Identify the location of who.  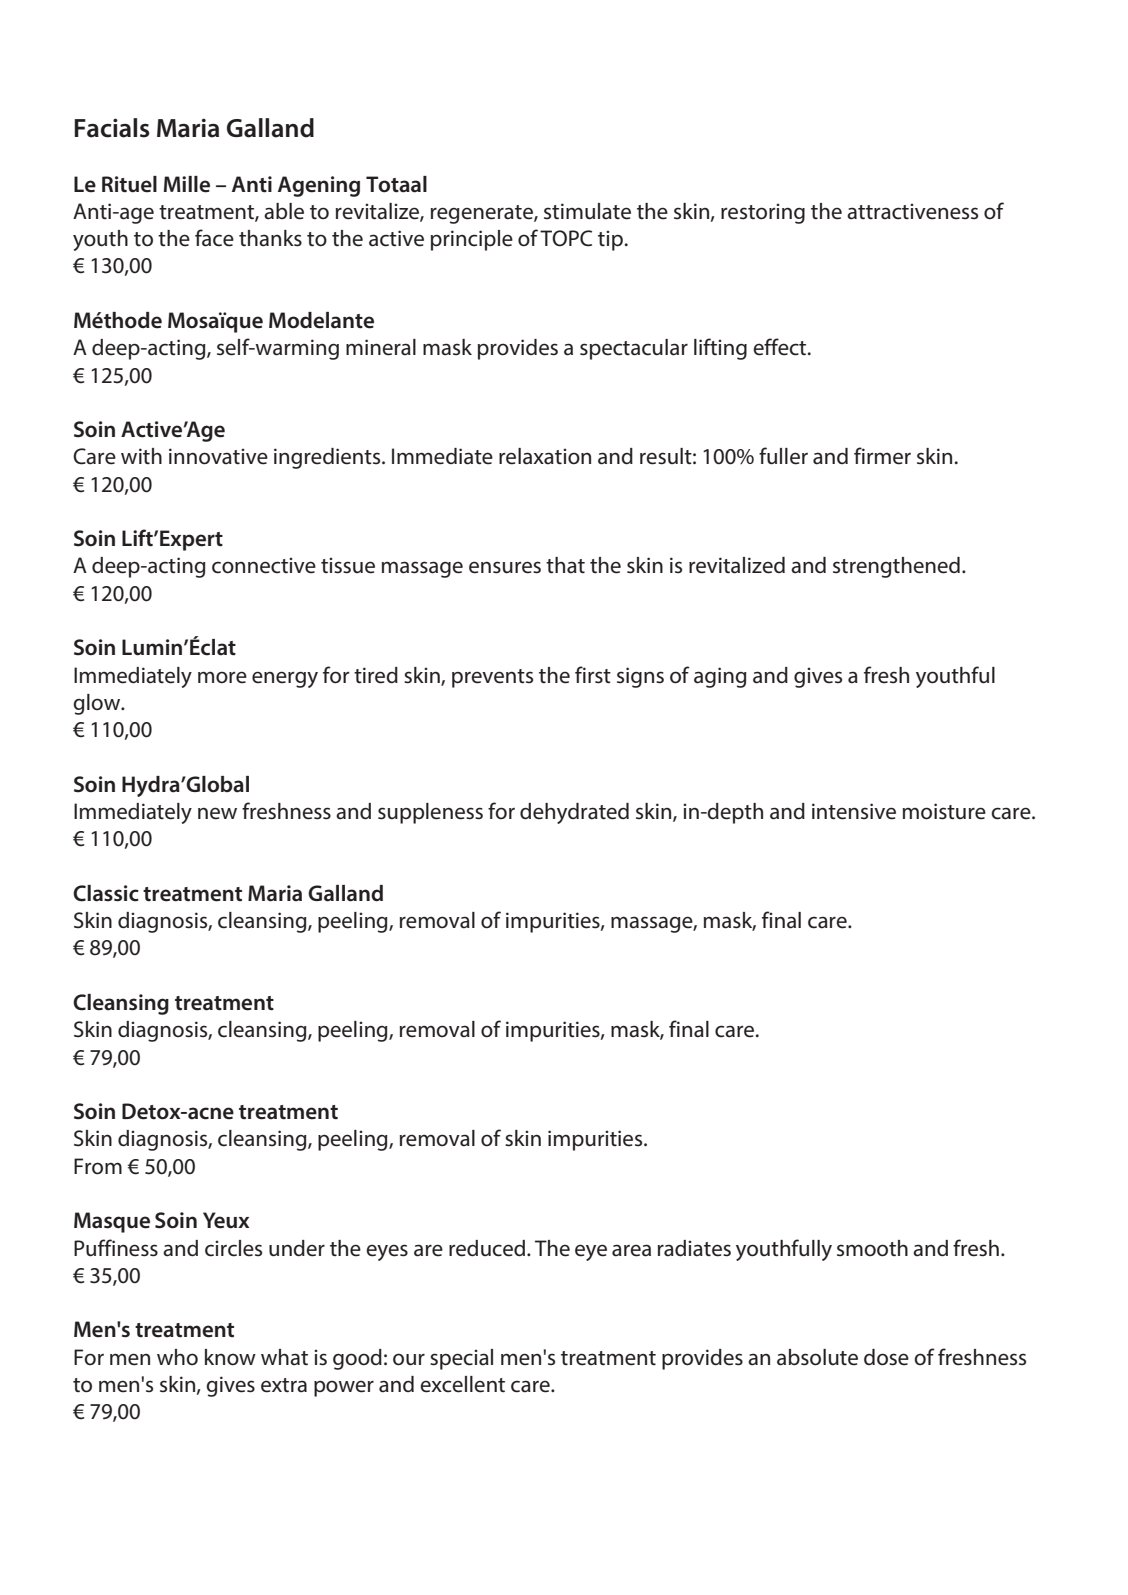
(177, 1357).
